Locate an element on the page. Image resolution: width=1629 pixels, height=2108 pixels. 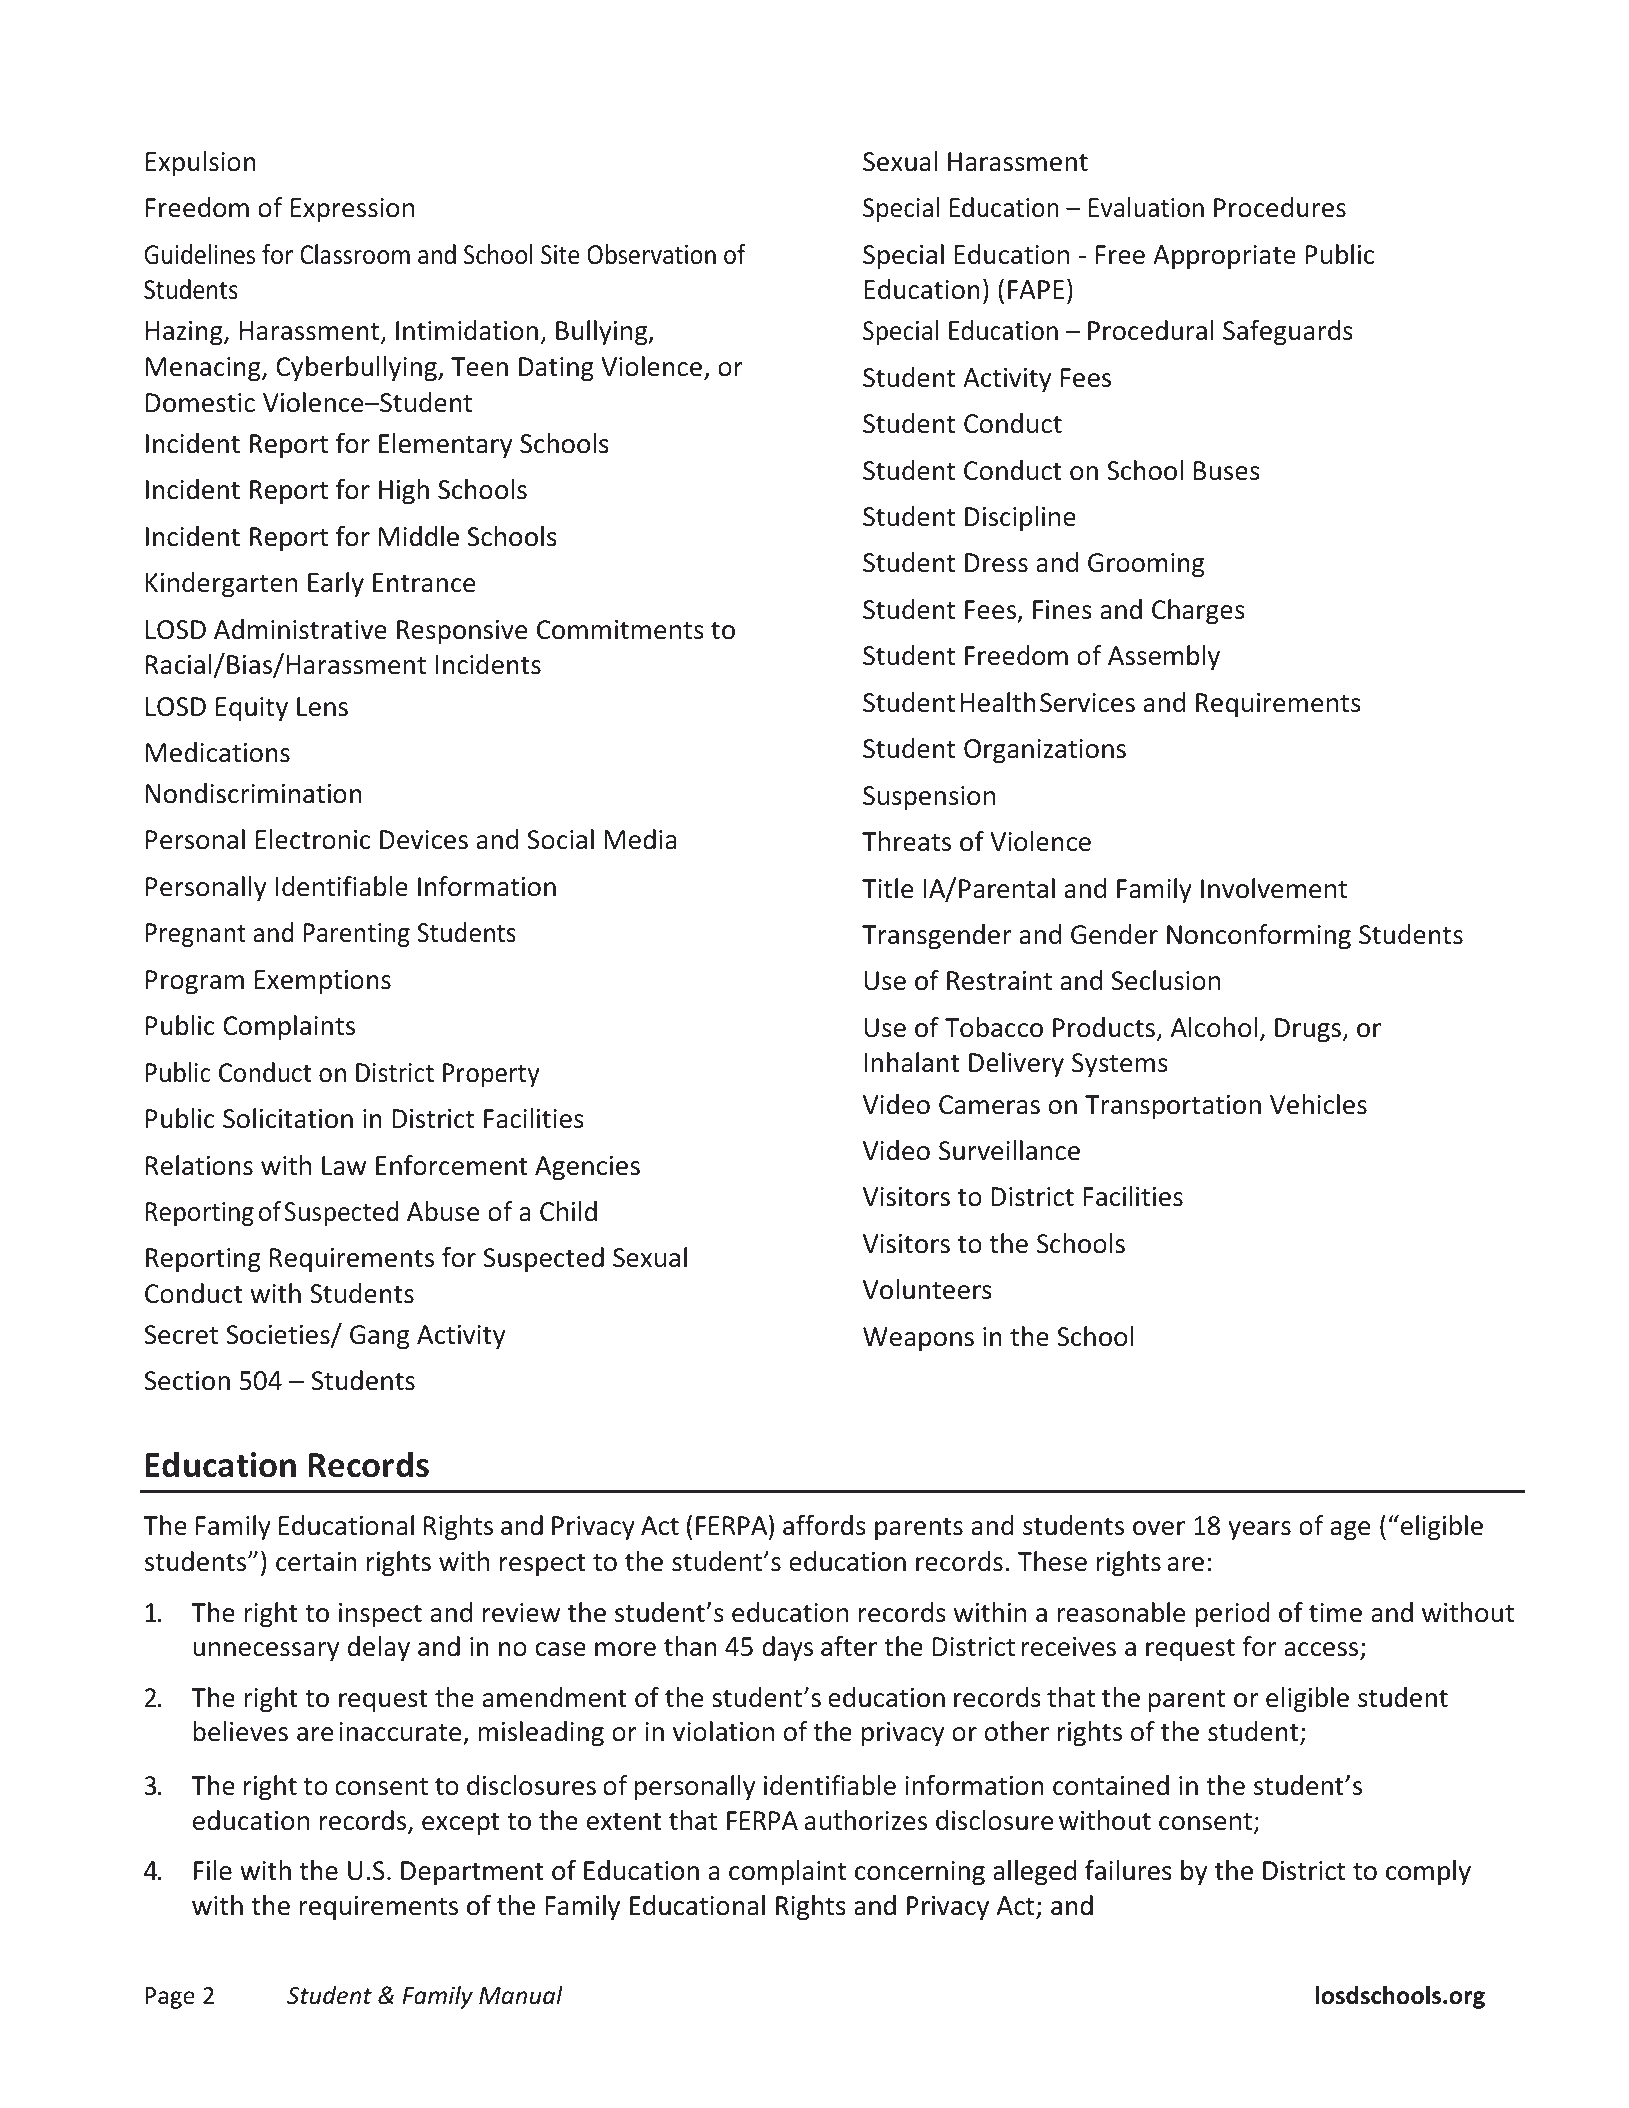
Commitments is located at coordinates (620, 630).
